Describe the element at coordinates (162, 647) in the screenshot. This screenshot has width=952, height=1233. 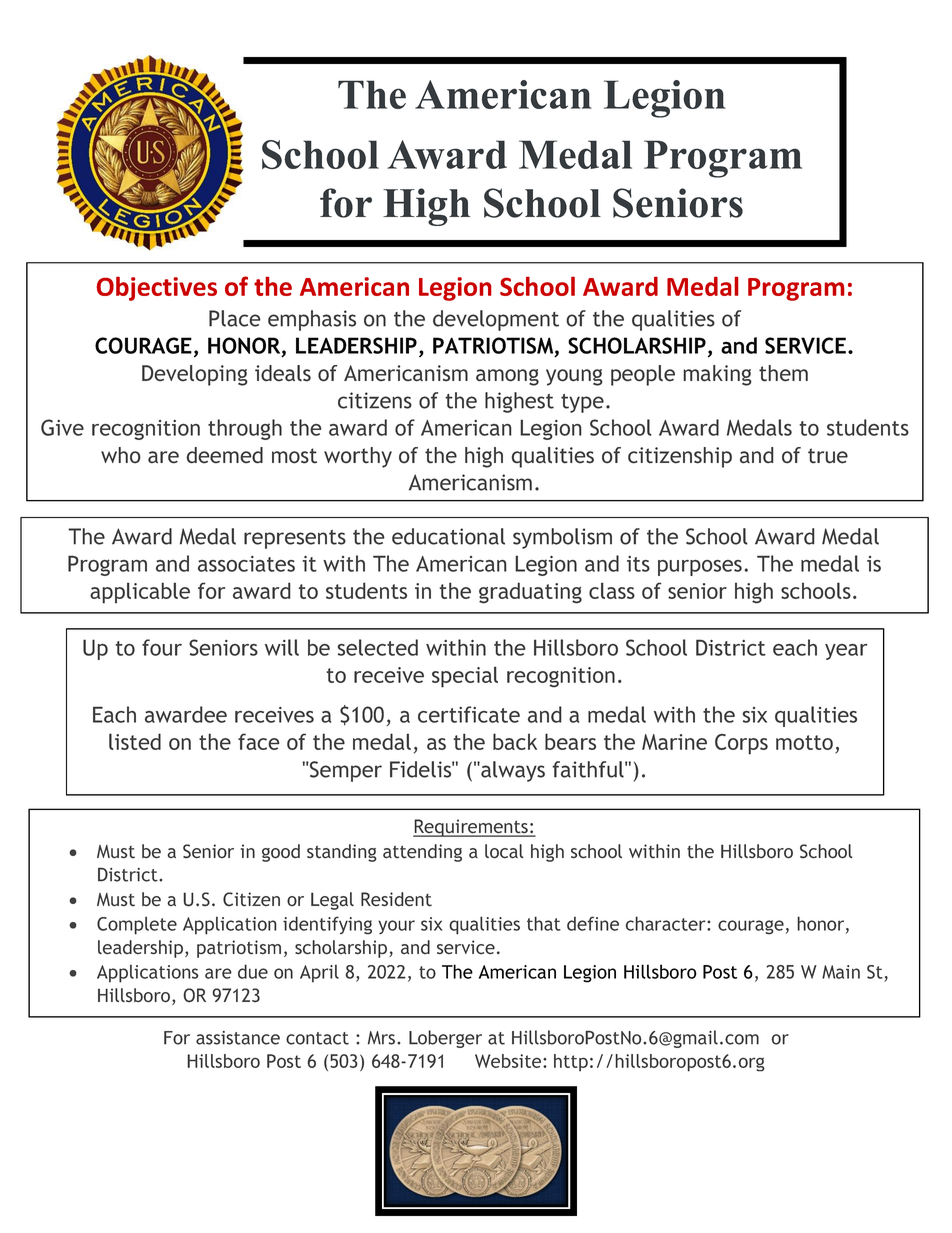
I see `four` at that location.
